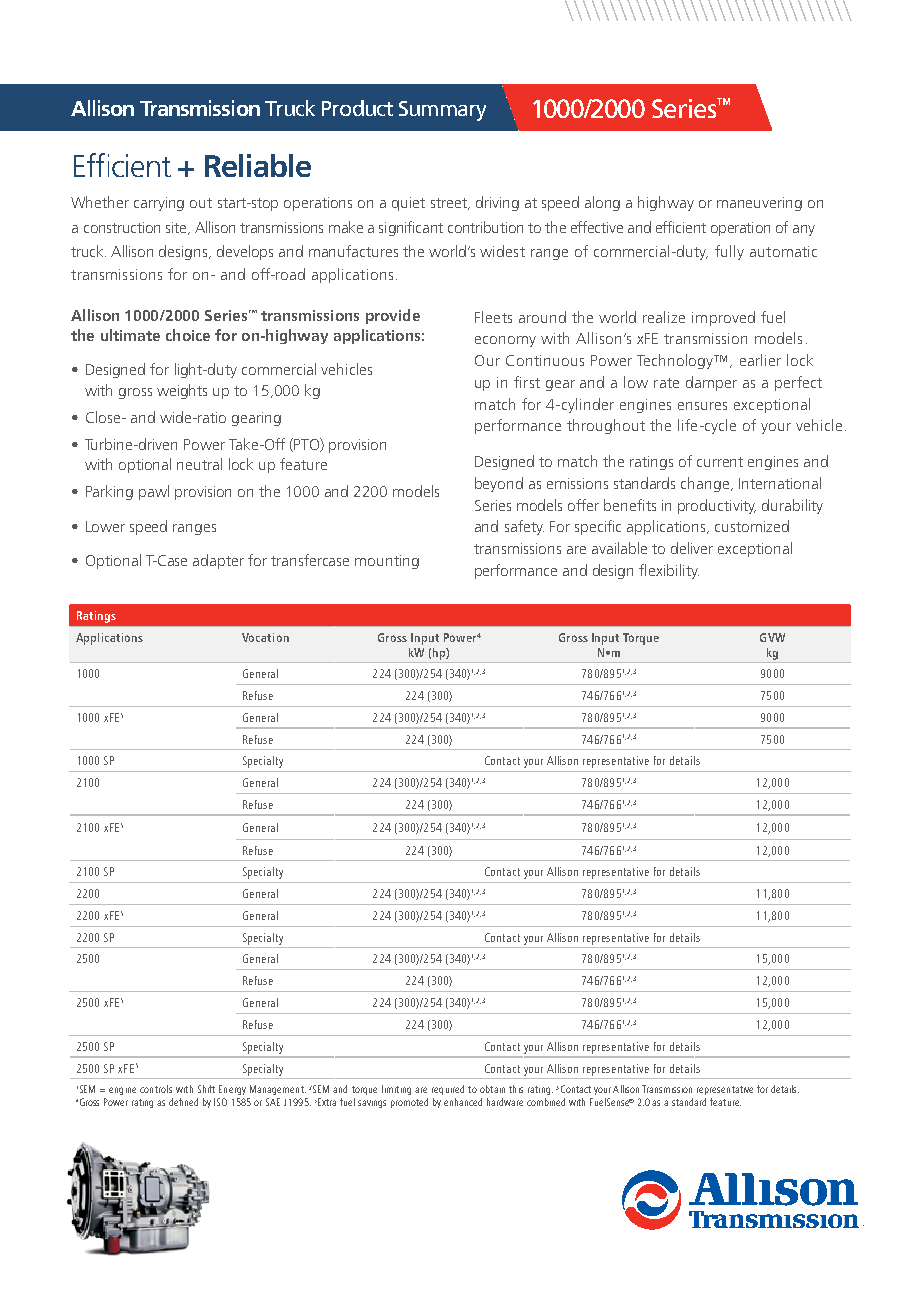 The height and width of the screenshot is (1308, 924). I want to click on pawl, so click(154, 492).
